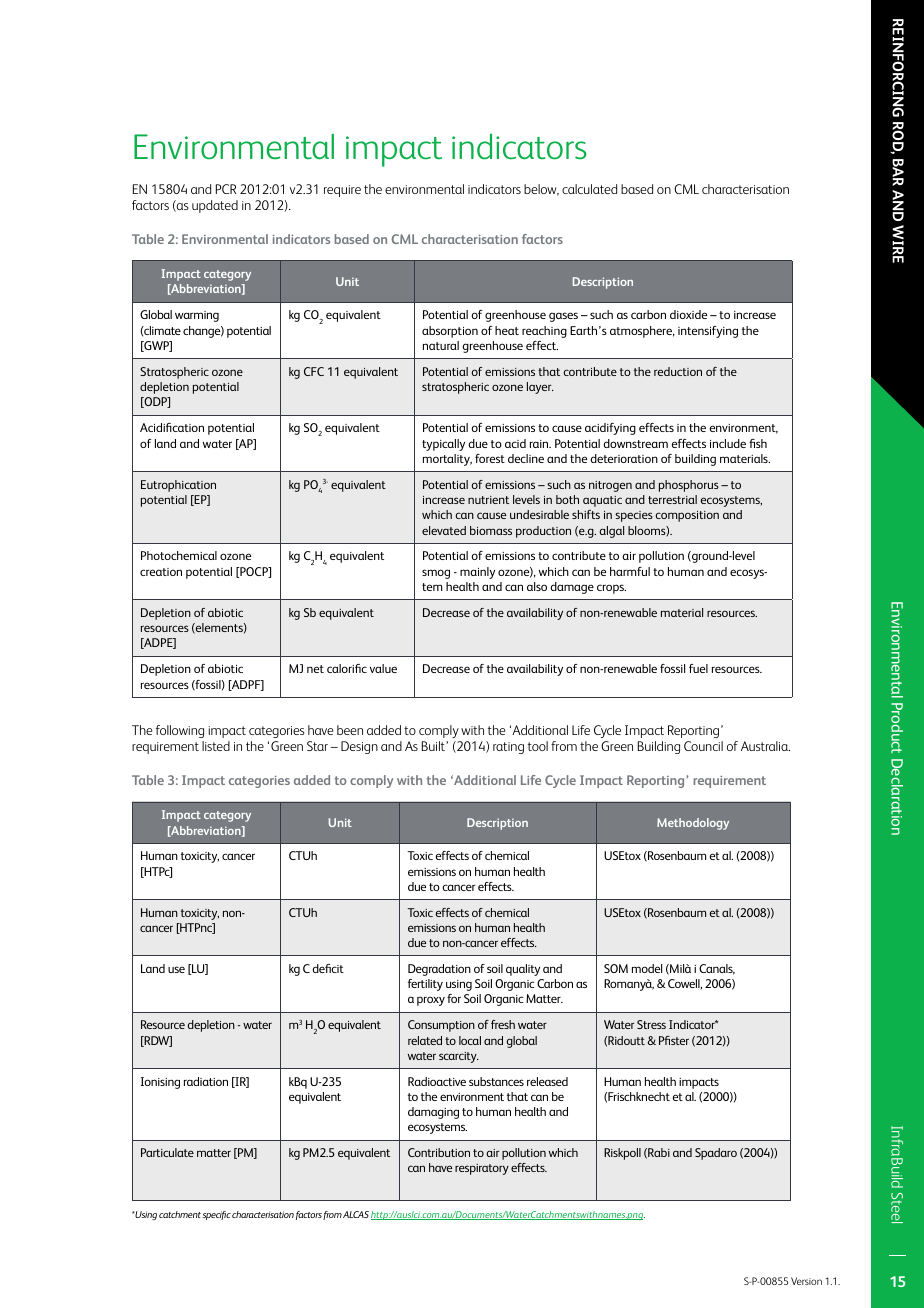 The width and height of the screenshot is (924, 1308). I want to click on Council, so click(703, 746).
